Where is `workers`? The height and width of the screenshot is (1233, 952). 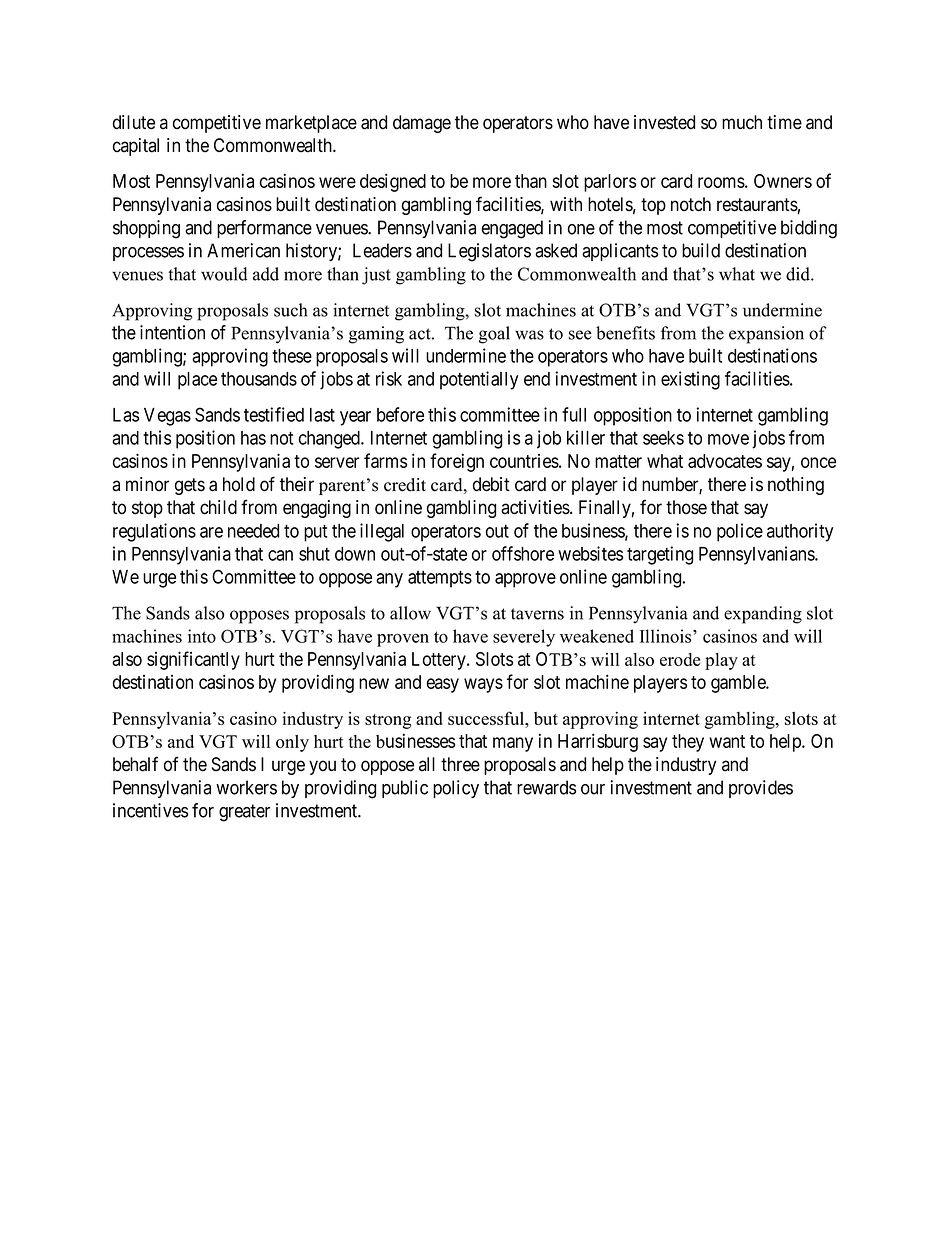
workers is located at coordinates (246, 787).
